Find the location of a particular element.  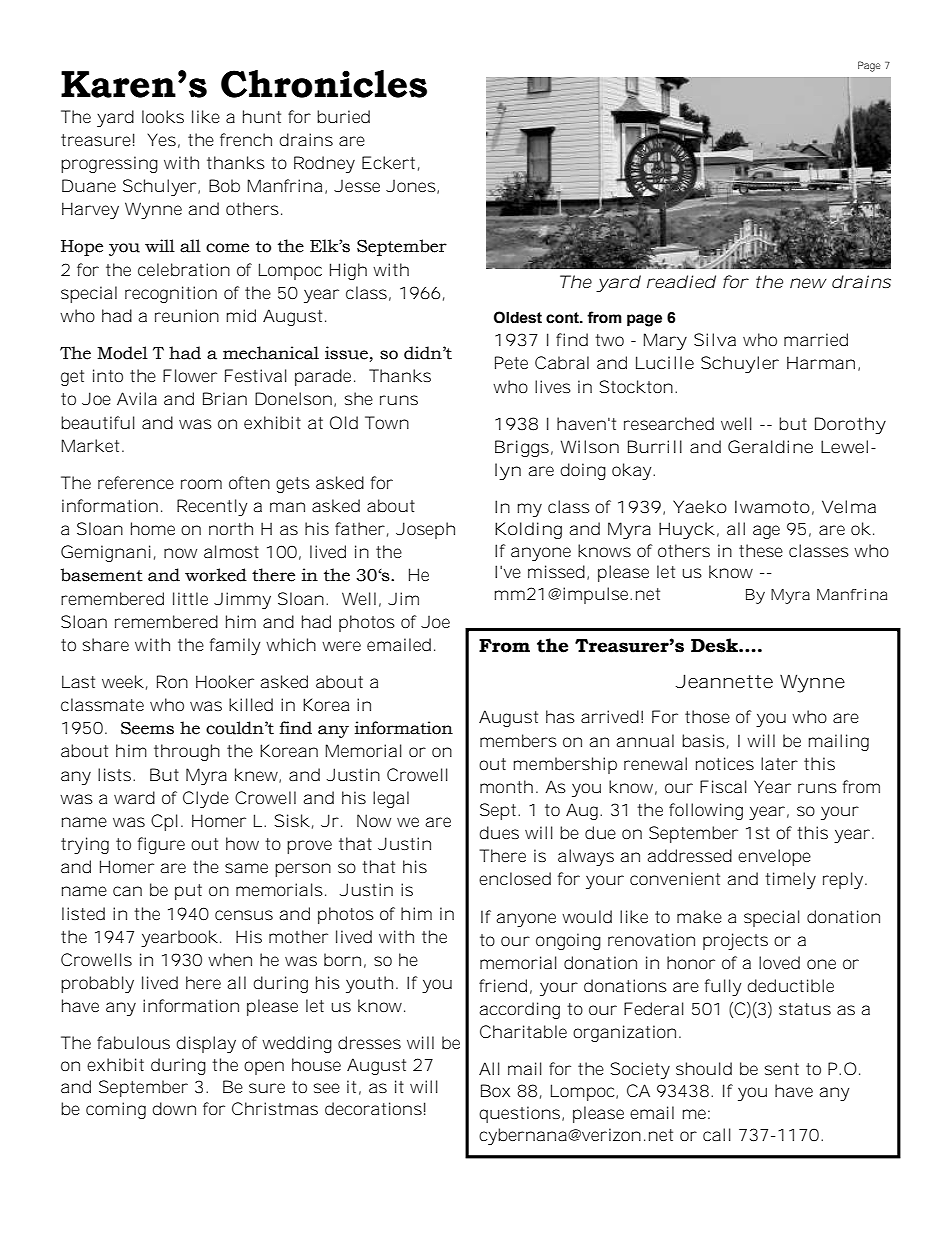

Jones is located at coordinates (412, 187).
